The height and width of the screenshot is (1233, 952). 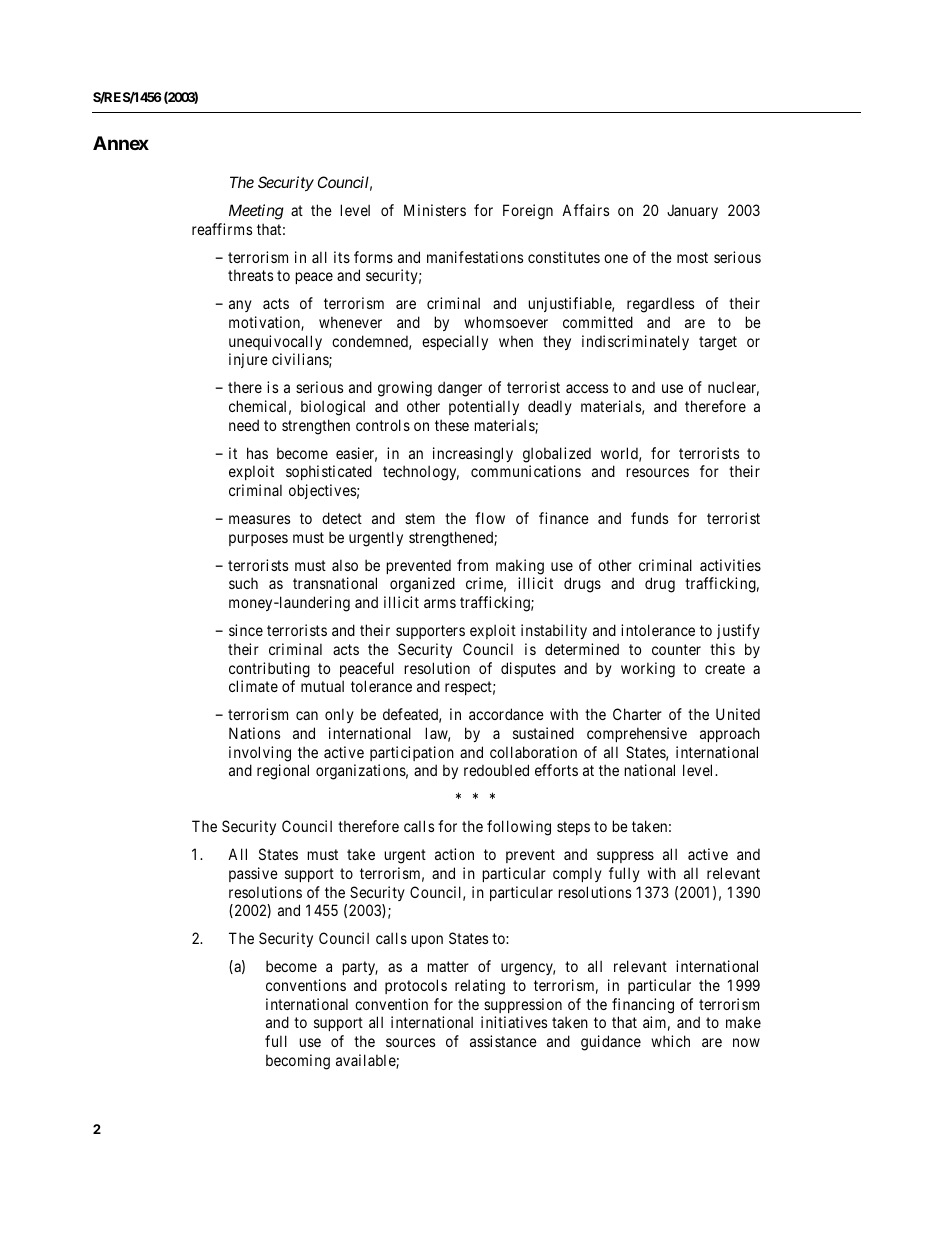 What do you see at coordinates (121, 143) in the screenshot?
I see `Annex` at bounding box center [121, 143].
